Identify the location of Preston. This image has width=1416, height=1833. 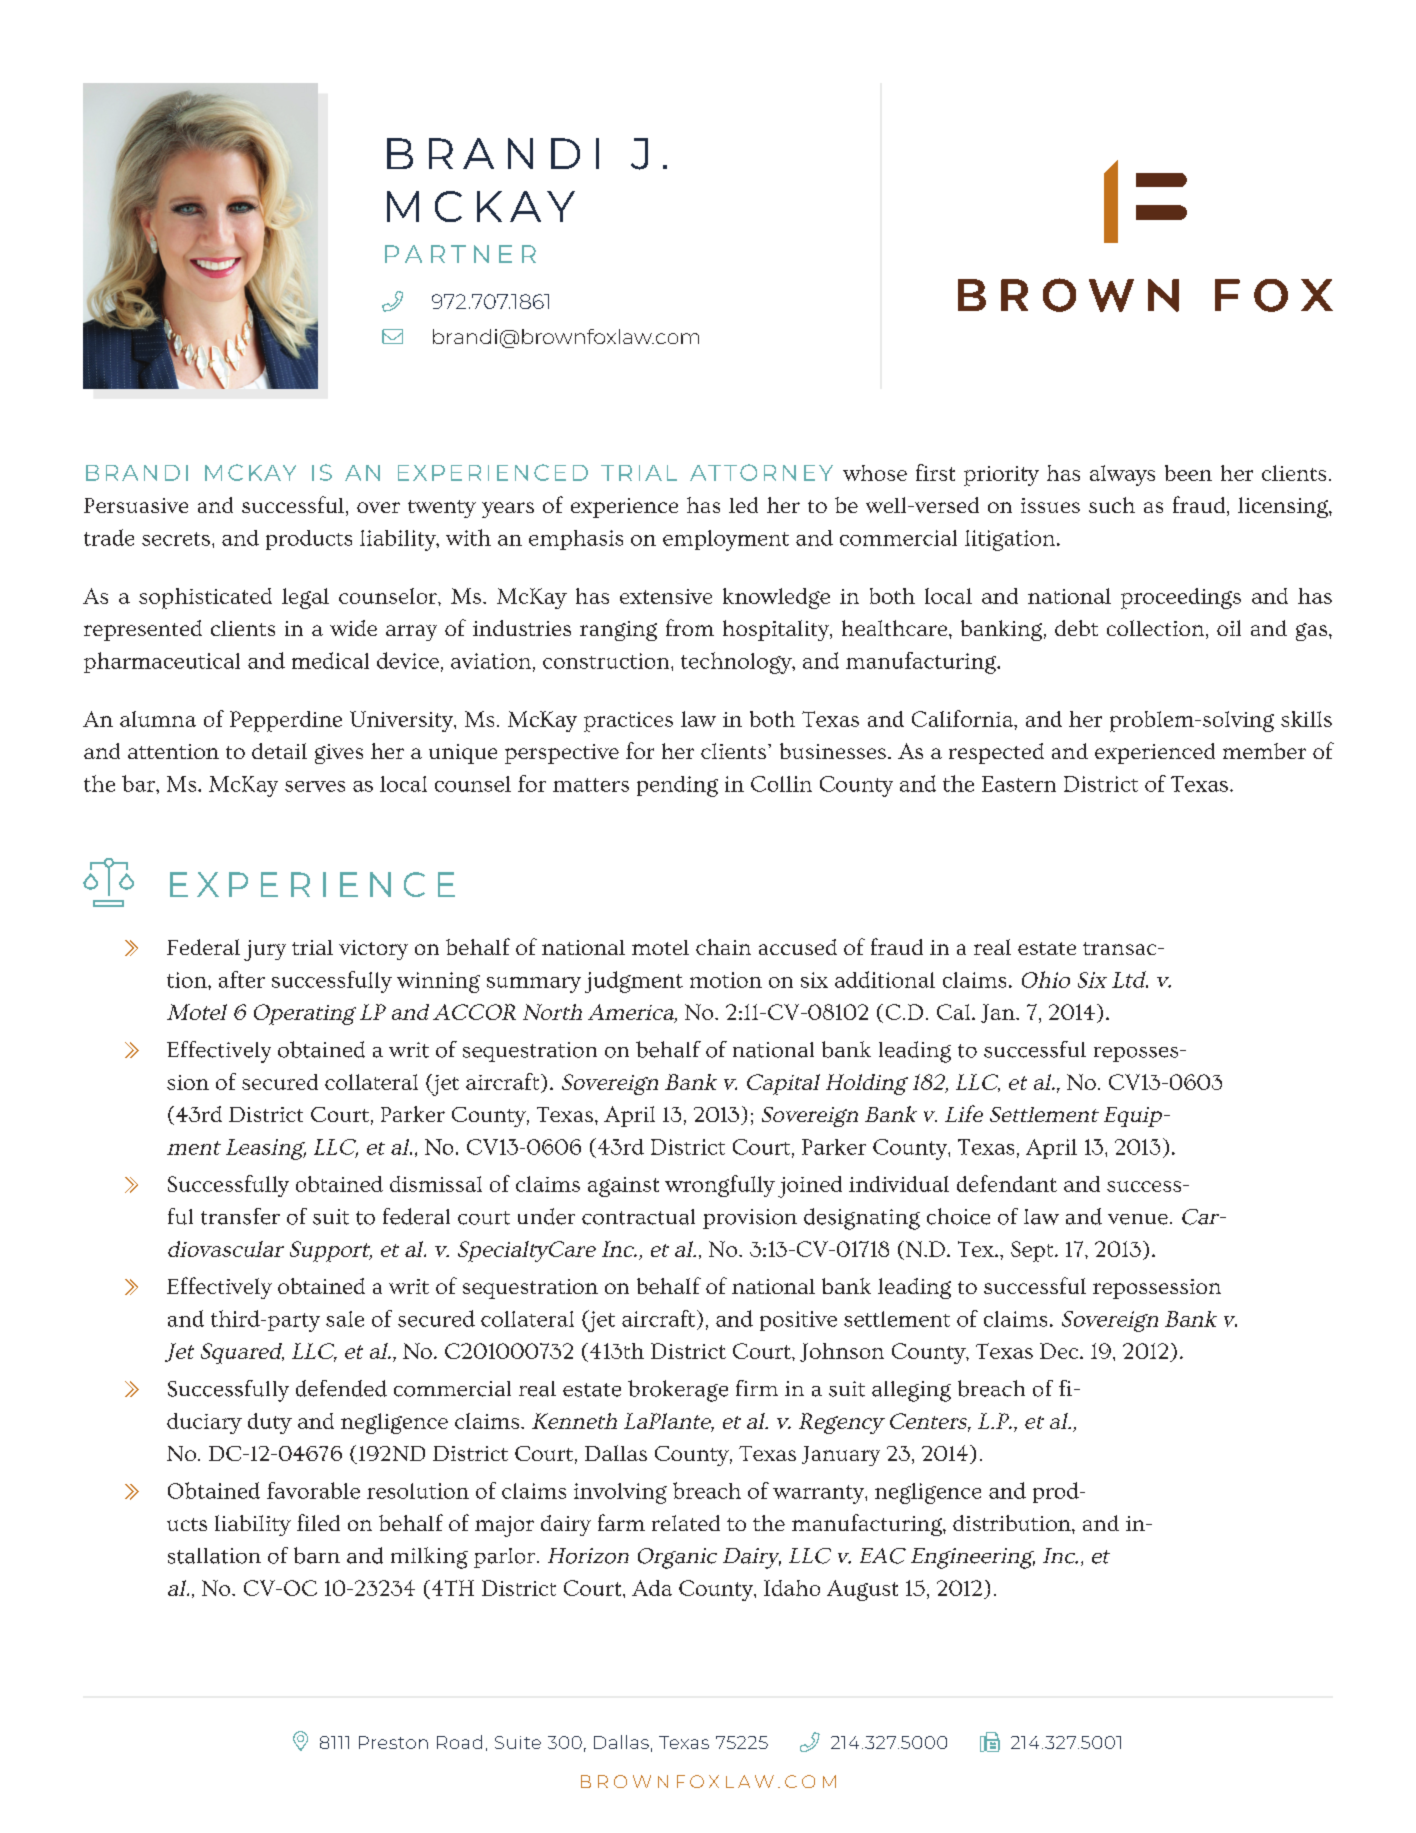
(393, 1742).
